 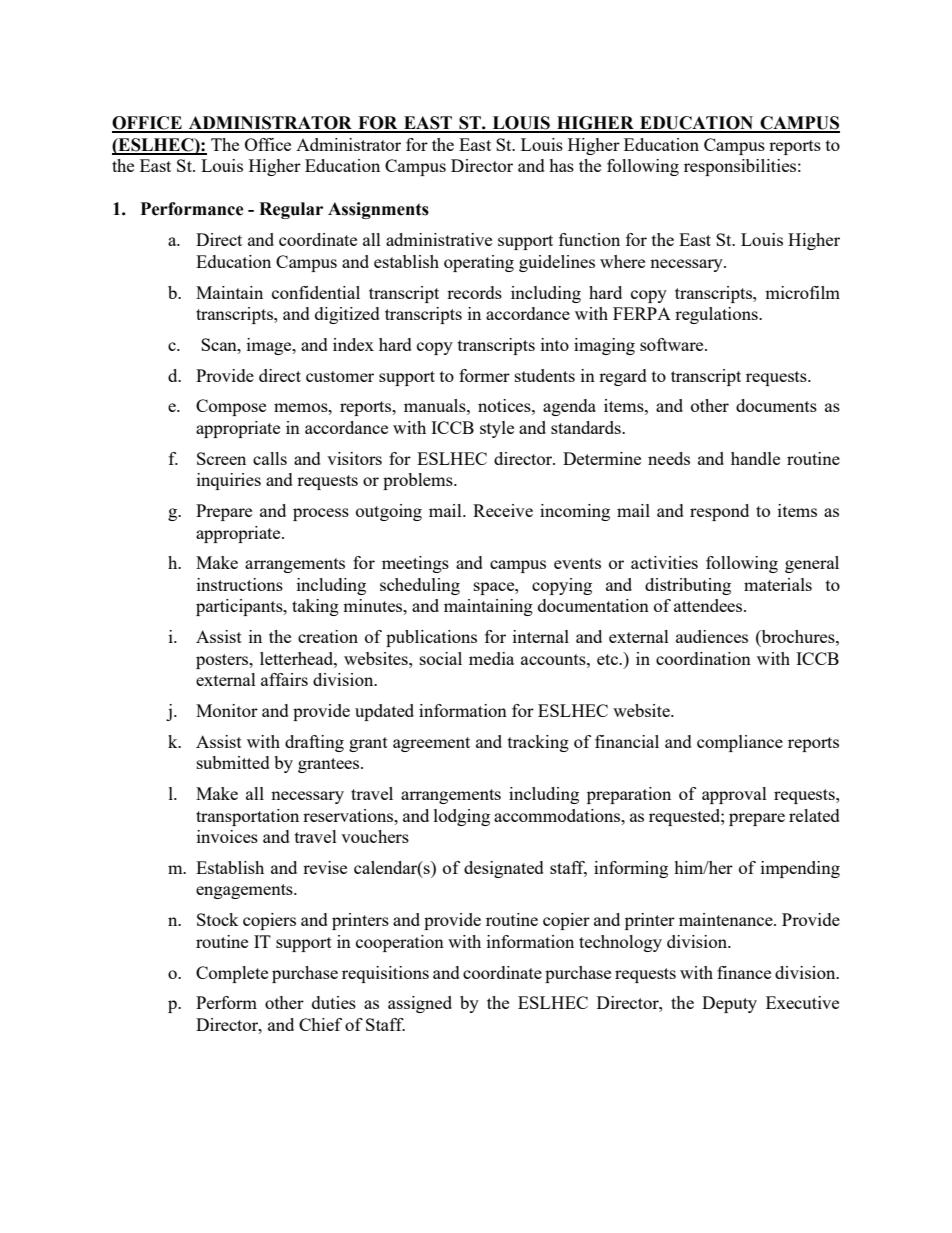 I want to click on assigned, so click(x=420, y=1004).
